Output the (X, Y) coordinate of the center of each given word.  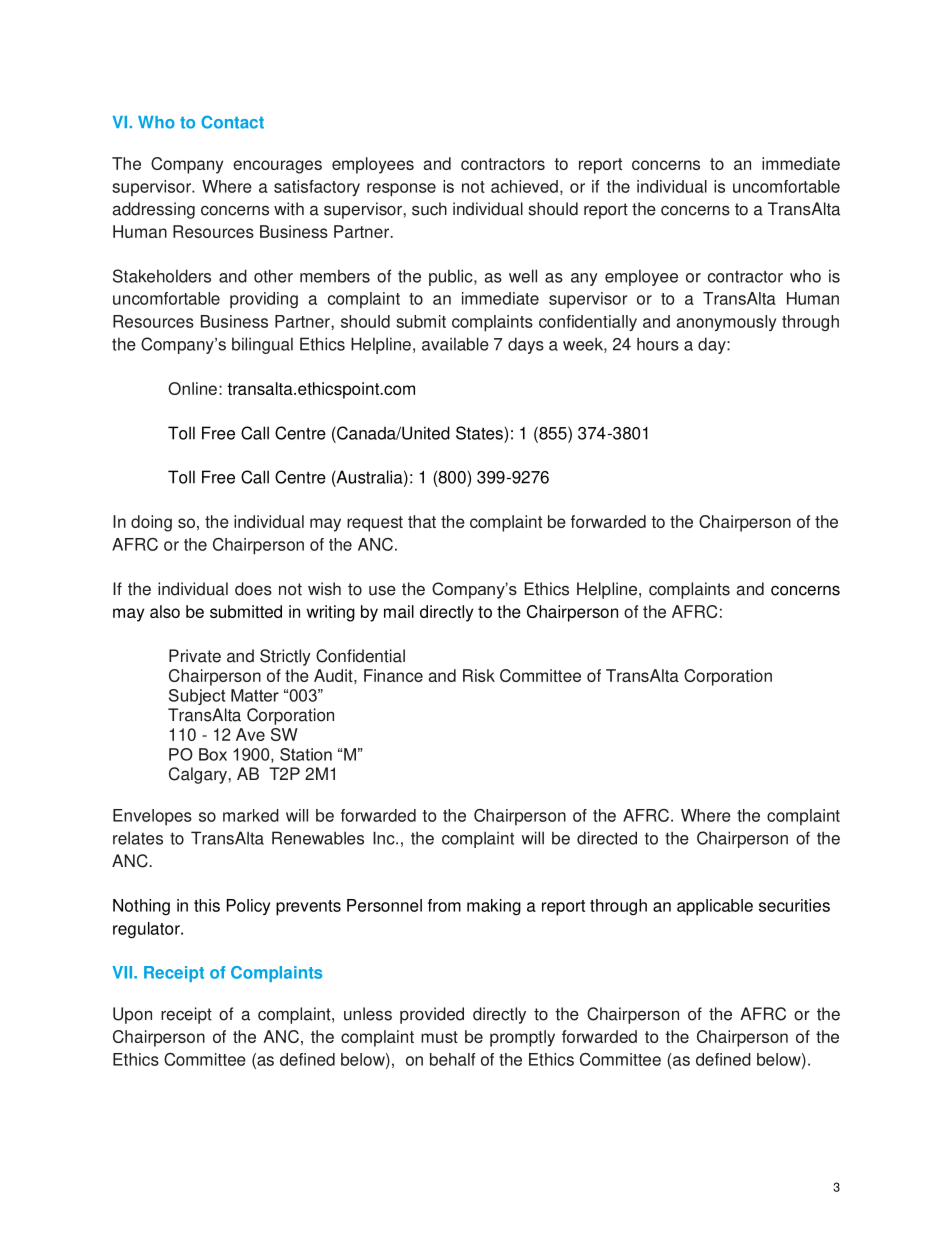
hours (658, 344)
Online (192, 388)
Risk (479, 675)
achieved (524, 186)
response (401, 190)
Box (213, 754)
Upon (132, 1015)
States (480, 433)
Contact (232, 122)
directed (607, 838)
